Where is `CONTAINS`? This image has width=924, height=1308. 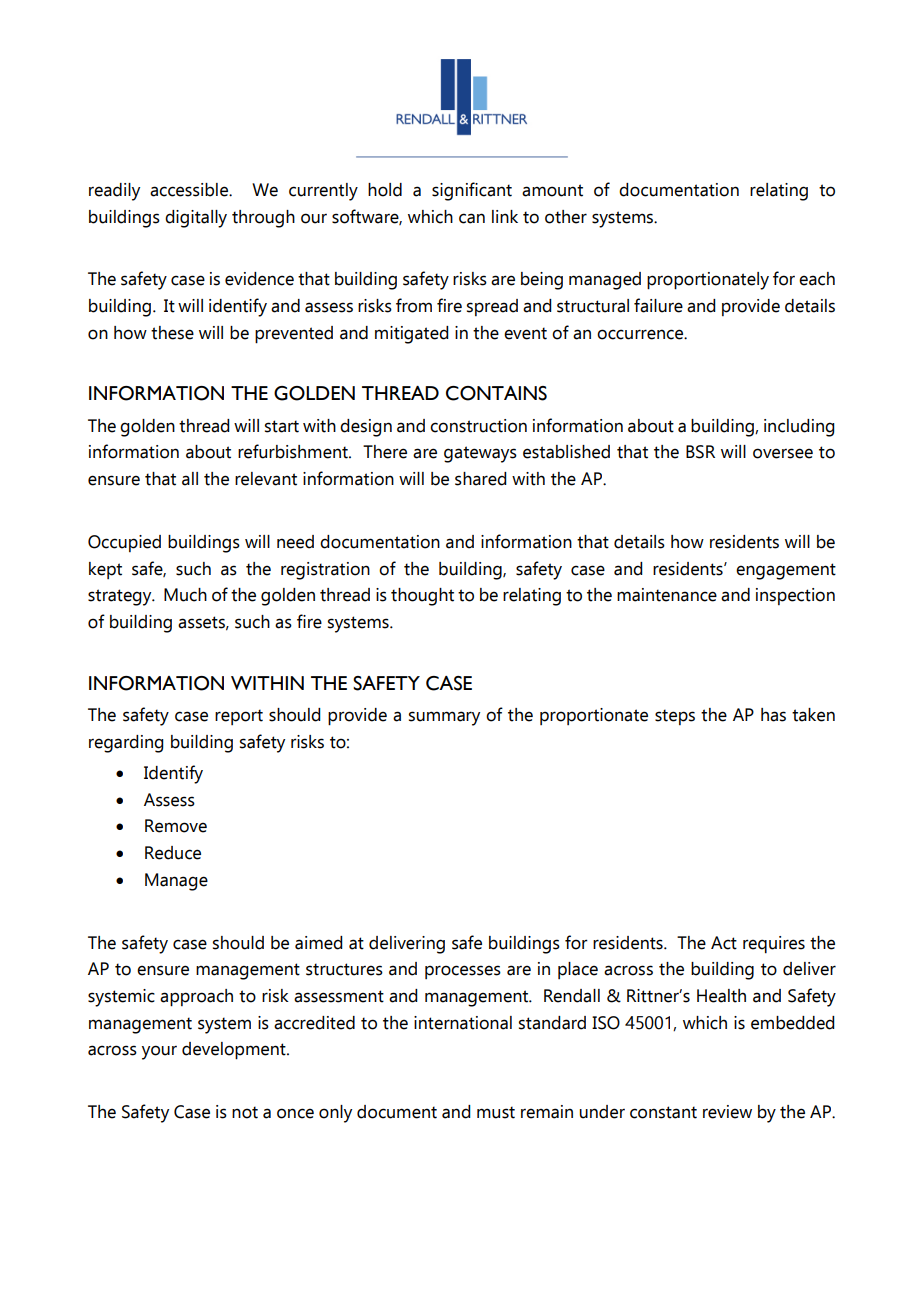 CONTAINS is located at coordinates (496, 393).
